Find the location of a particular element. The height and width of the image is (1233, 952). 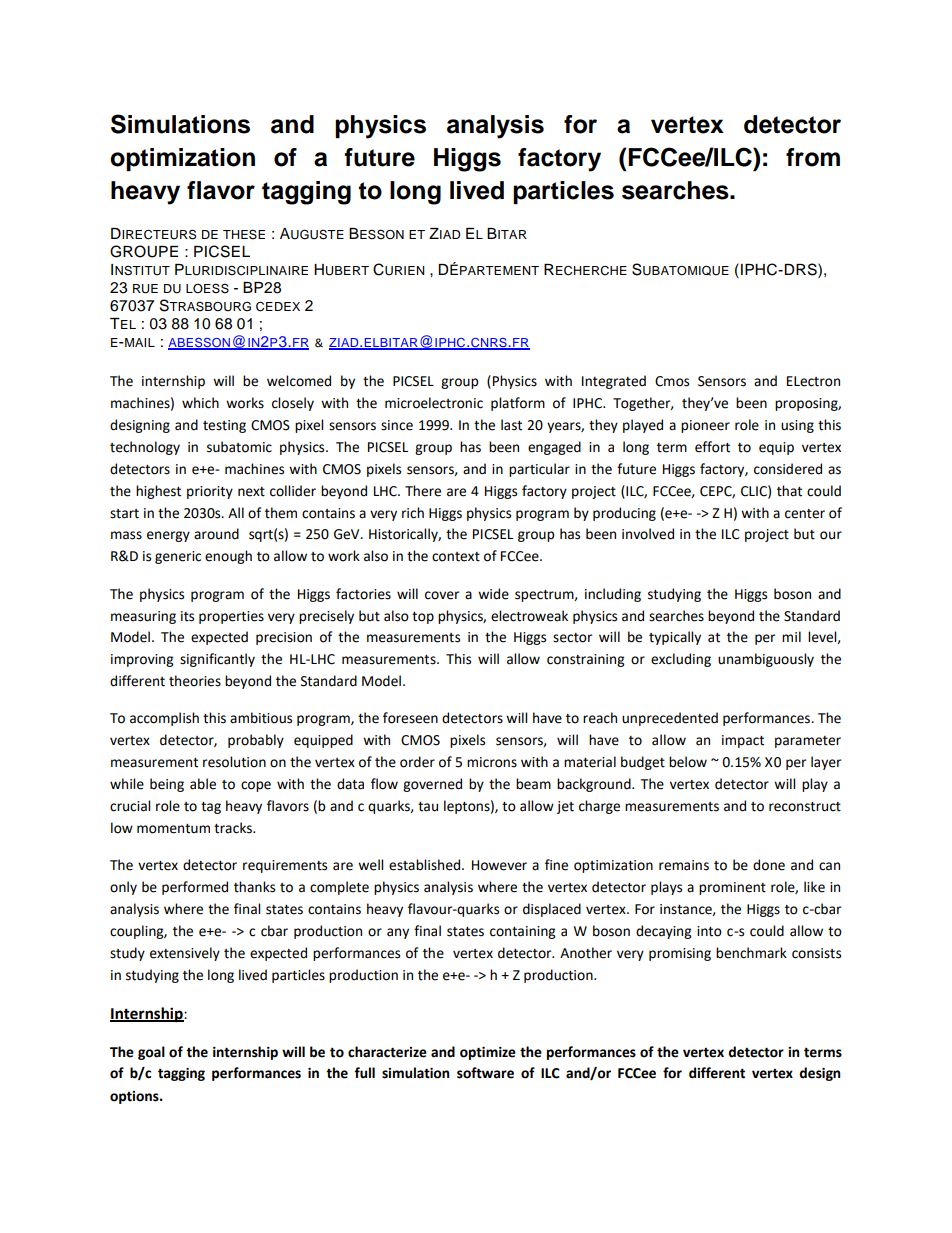

THESE is located at coordinates (244, 234).
